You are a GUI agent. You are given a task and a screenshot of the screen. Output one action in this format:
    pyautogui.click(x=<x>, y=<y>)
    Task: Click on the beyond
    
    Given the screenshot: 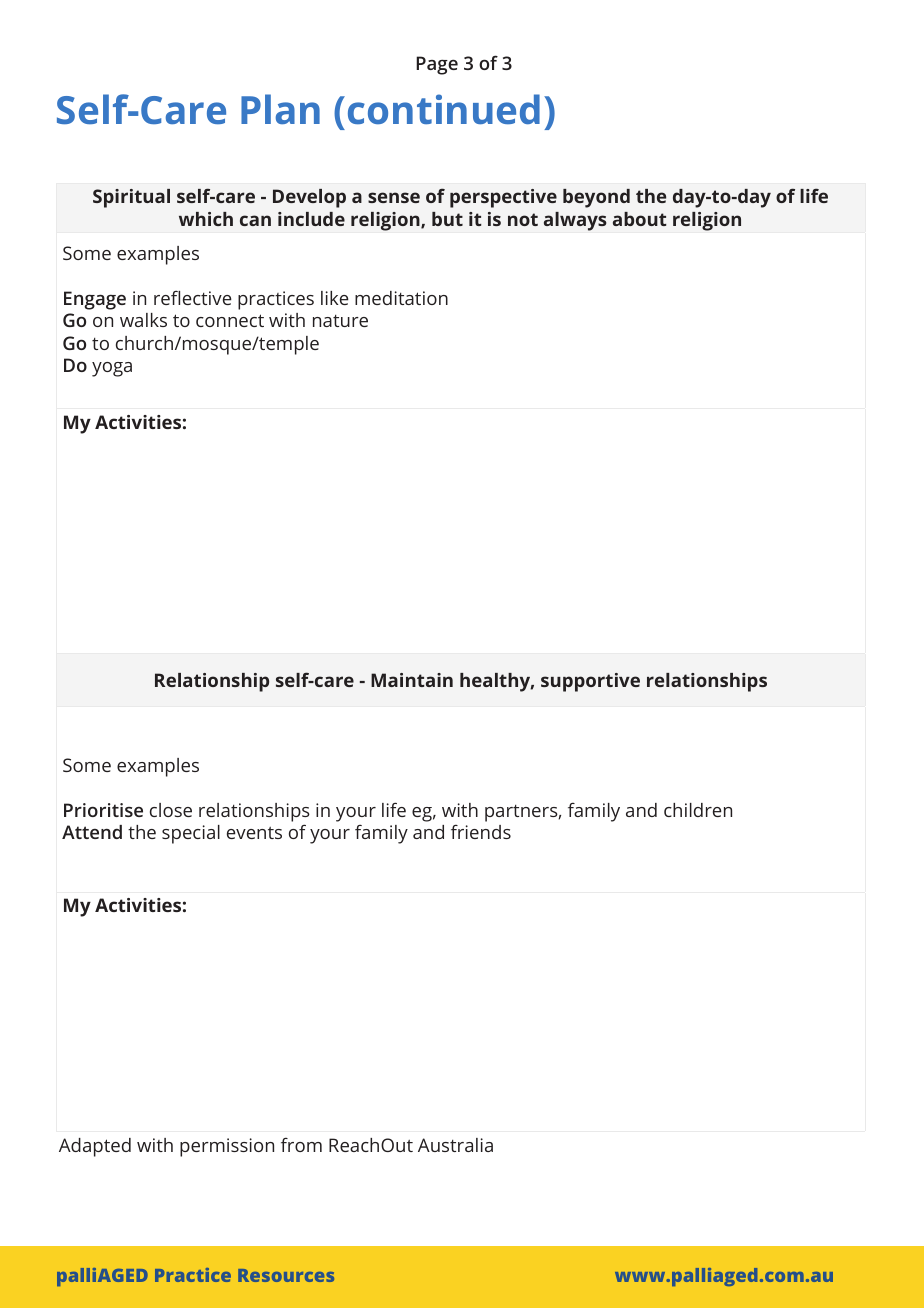 What is the action you would take?
    pyautogui.click(x=596, y=198)
